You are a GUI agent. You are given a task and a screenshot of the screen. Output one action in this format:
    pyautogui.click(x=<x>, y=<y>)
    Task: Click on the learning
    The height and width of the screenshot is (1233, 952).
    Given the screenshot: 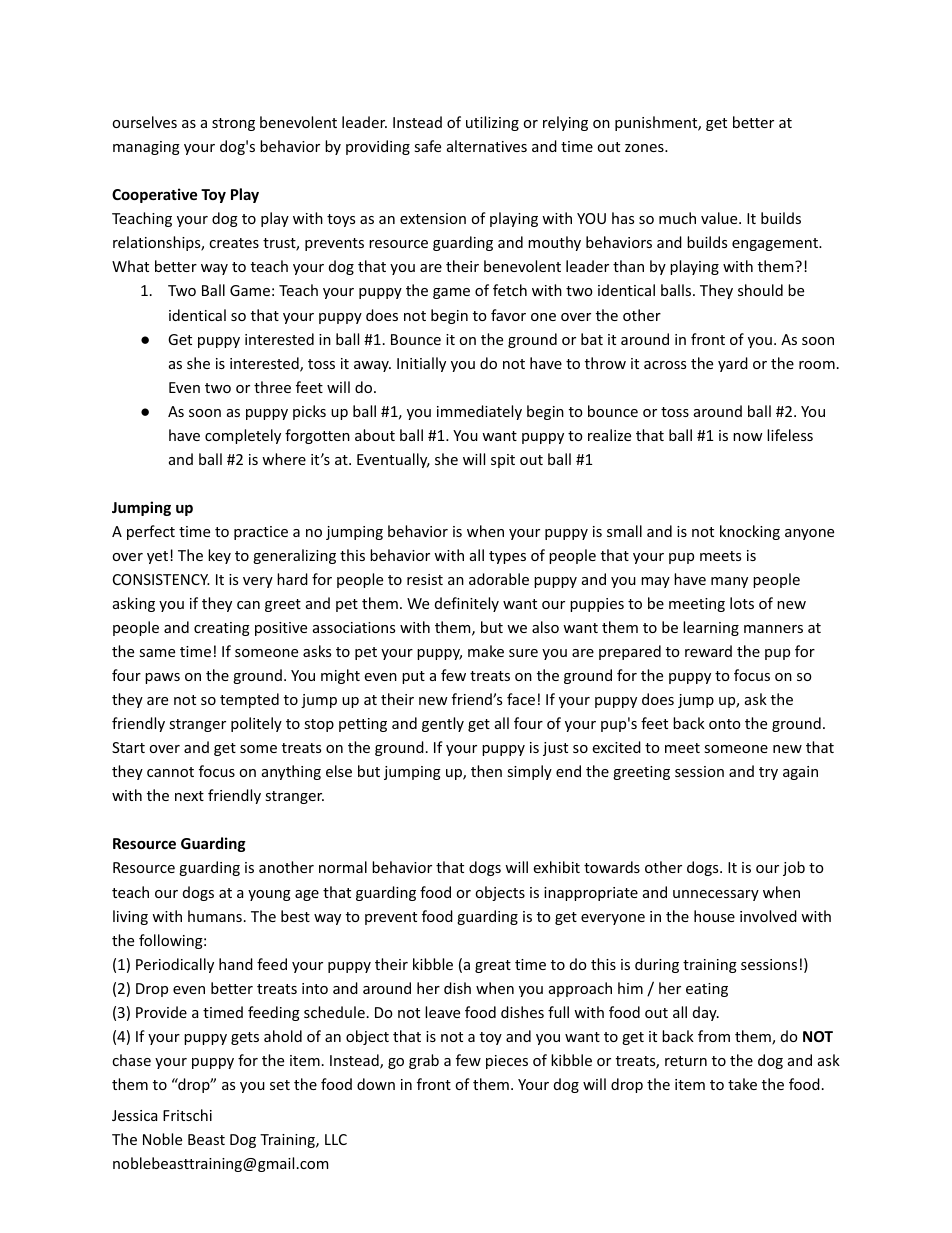 What is the action you would take?
    pyautogui.click(x=711, y=628)
